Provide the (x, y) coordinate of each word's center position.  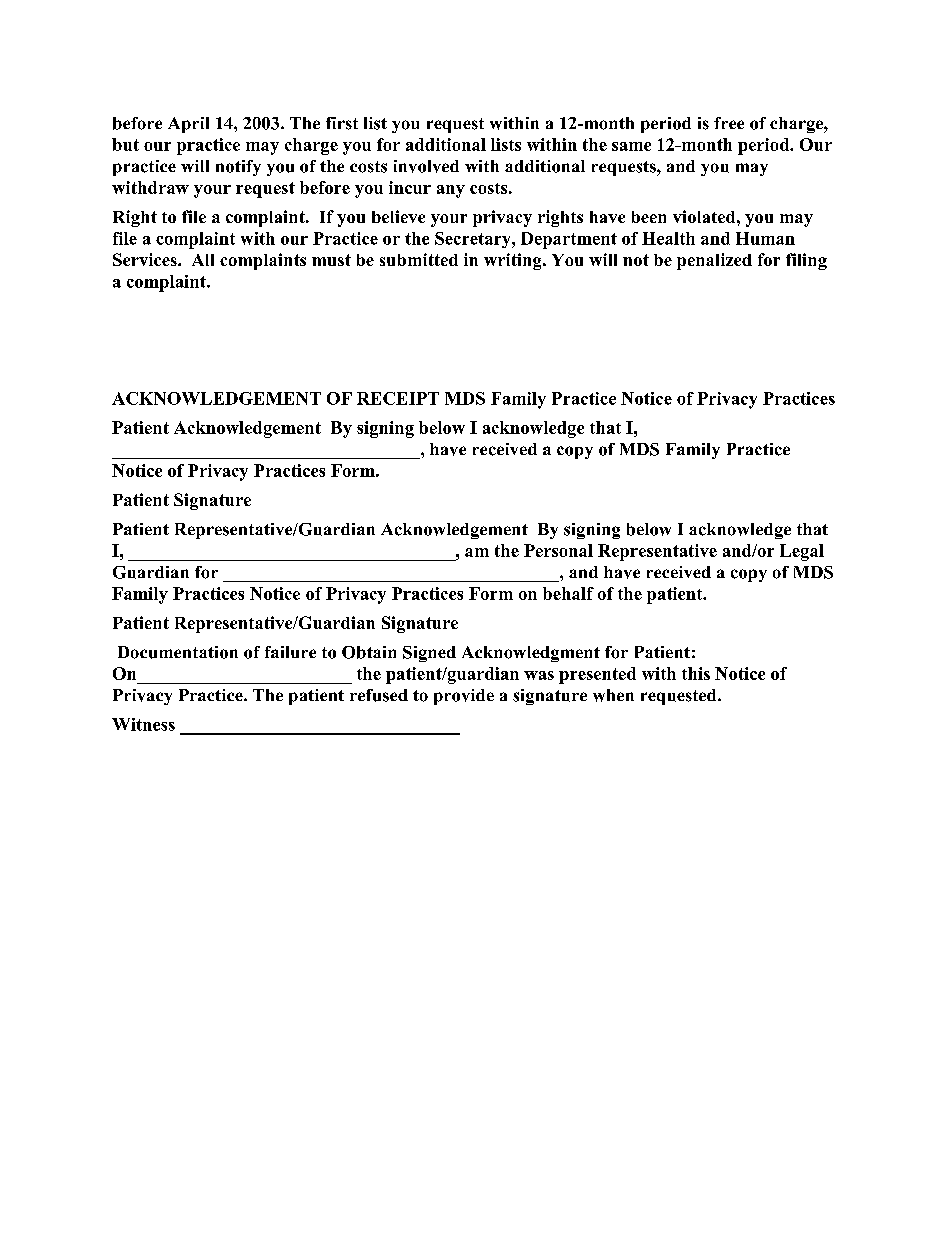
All (203, 260)
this (696, 673)
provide (464, 697)
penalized (714, 261)
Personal (558, 550)
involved (426, 166)
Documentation (178, 652)
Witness (143, 724)
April (188, 125)
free (729, 123)
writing (514, 261)
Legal (802, 552)
